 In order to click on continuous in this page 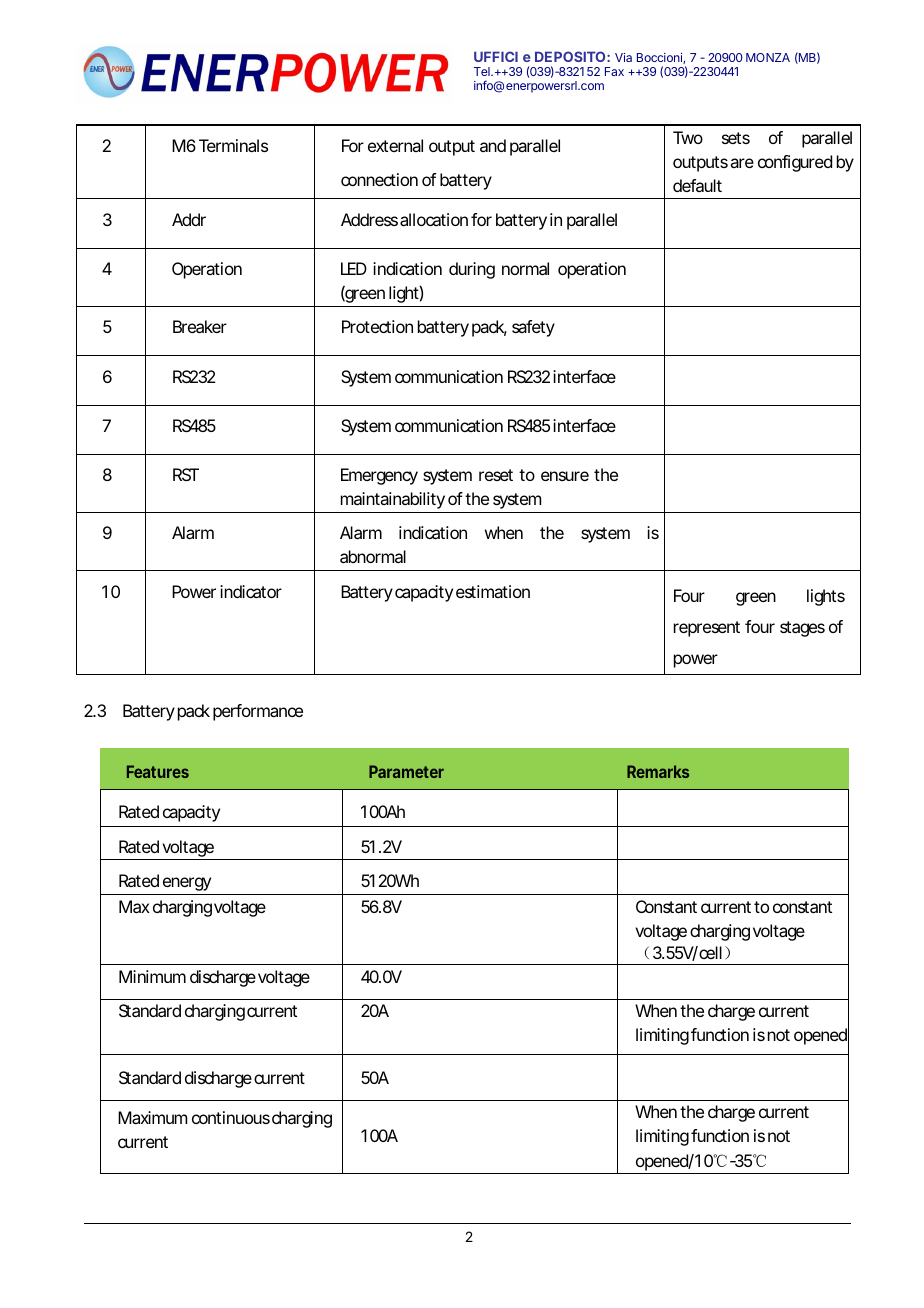, I will do `click(231, 1117)`.
